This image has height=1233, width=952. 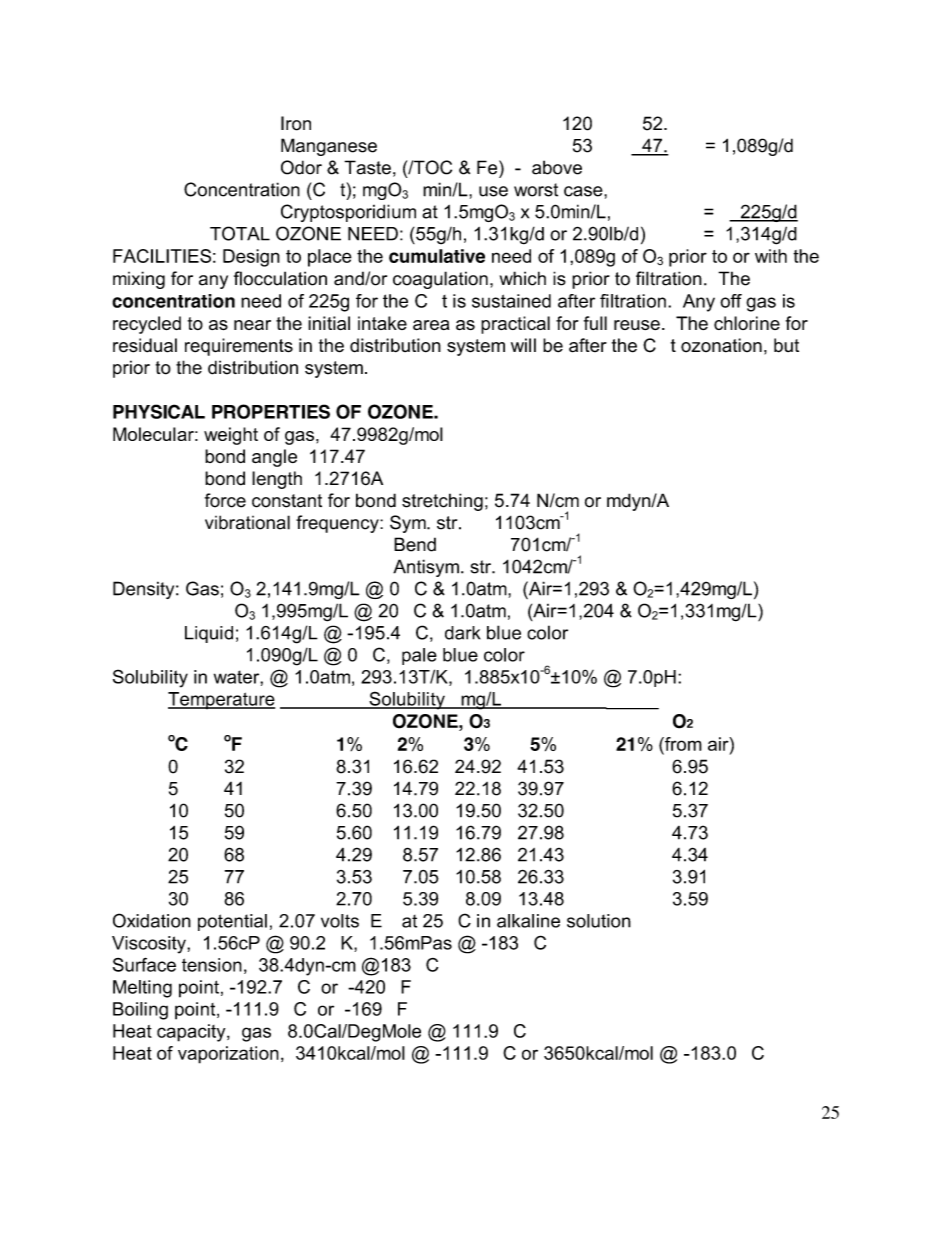 I want to click on dark, so click(x=463, y=633).
